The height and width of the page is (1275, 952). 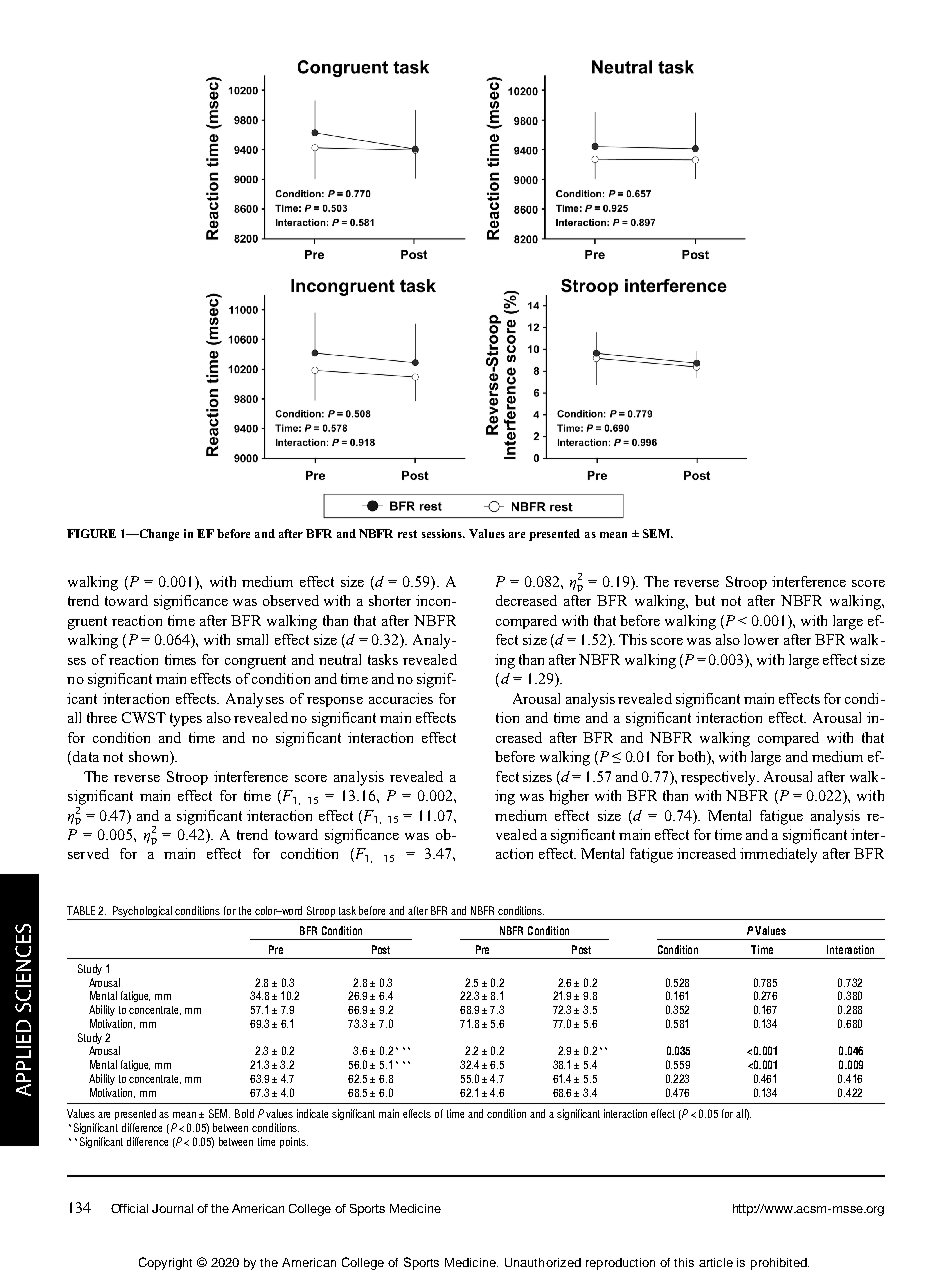 I want to click on immediately, so click(x=778, y=855).
